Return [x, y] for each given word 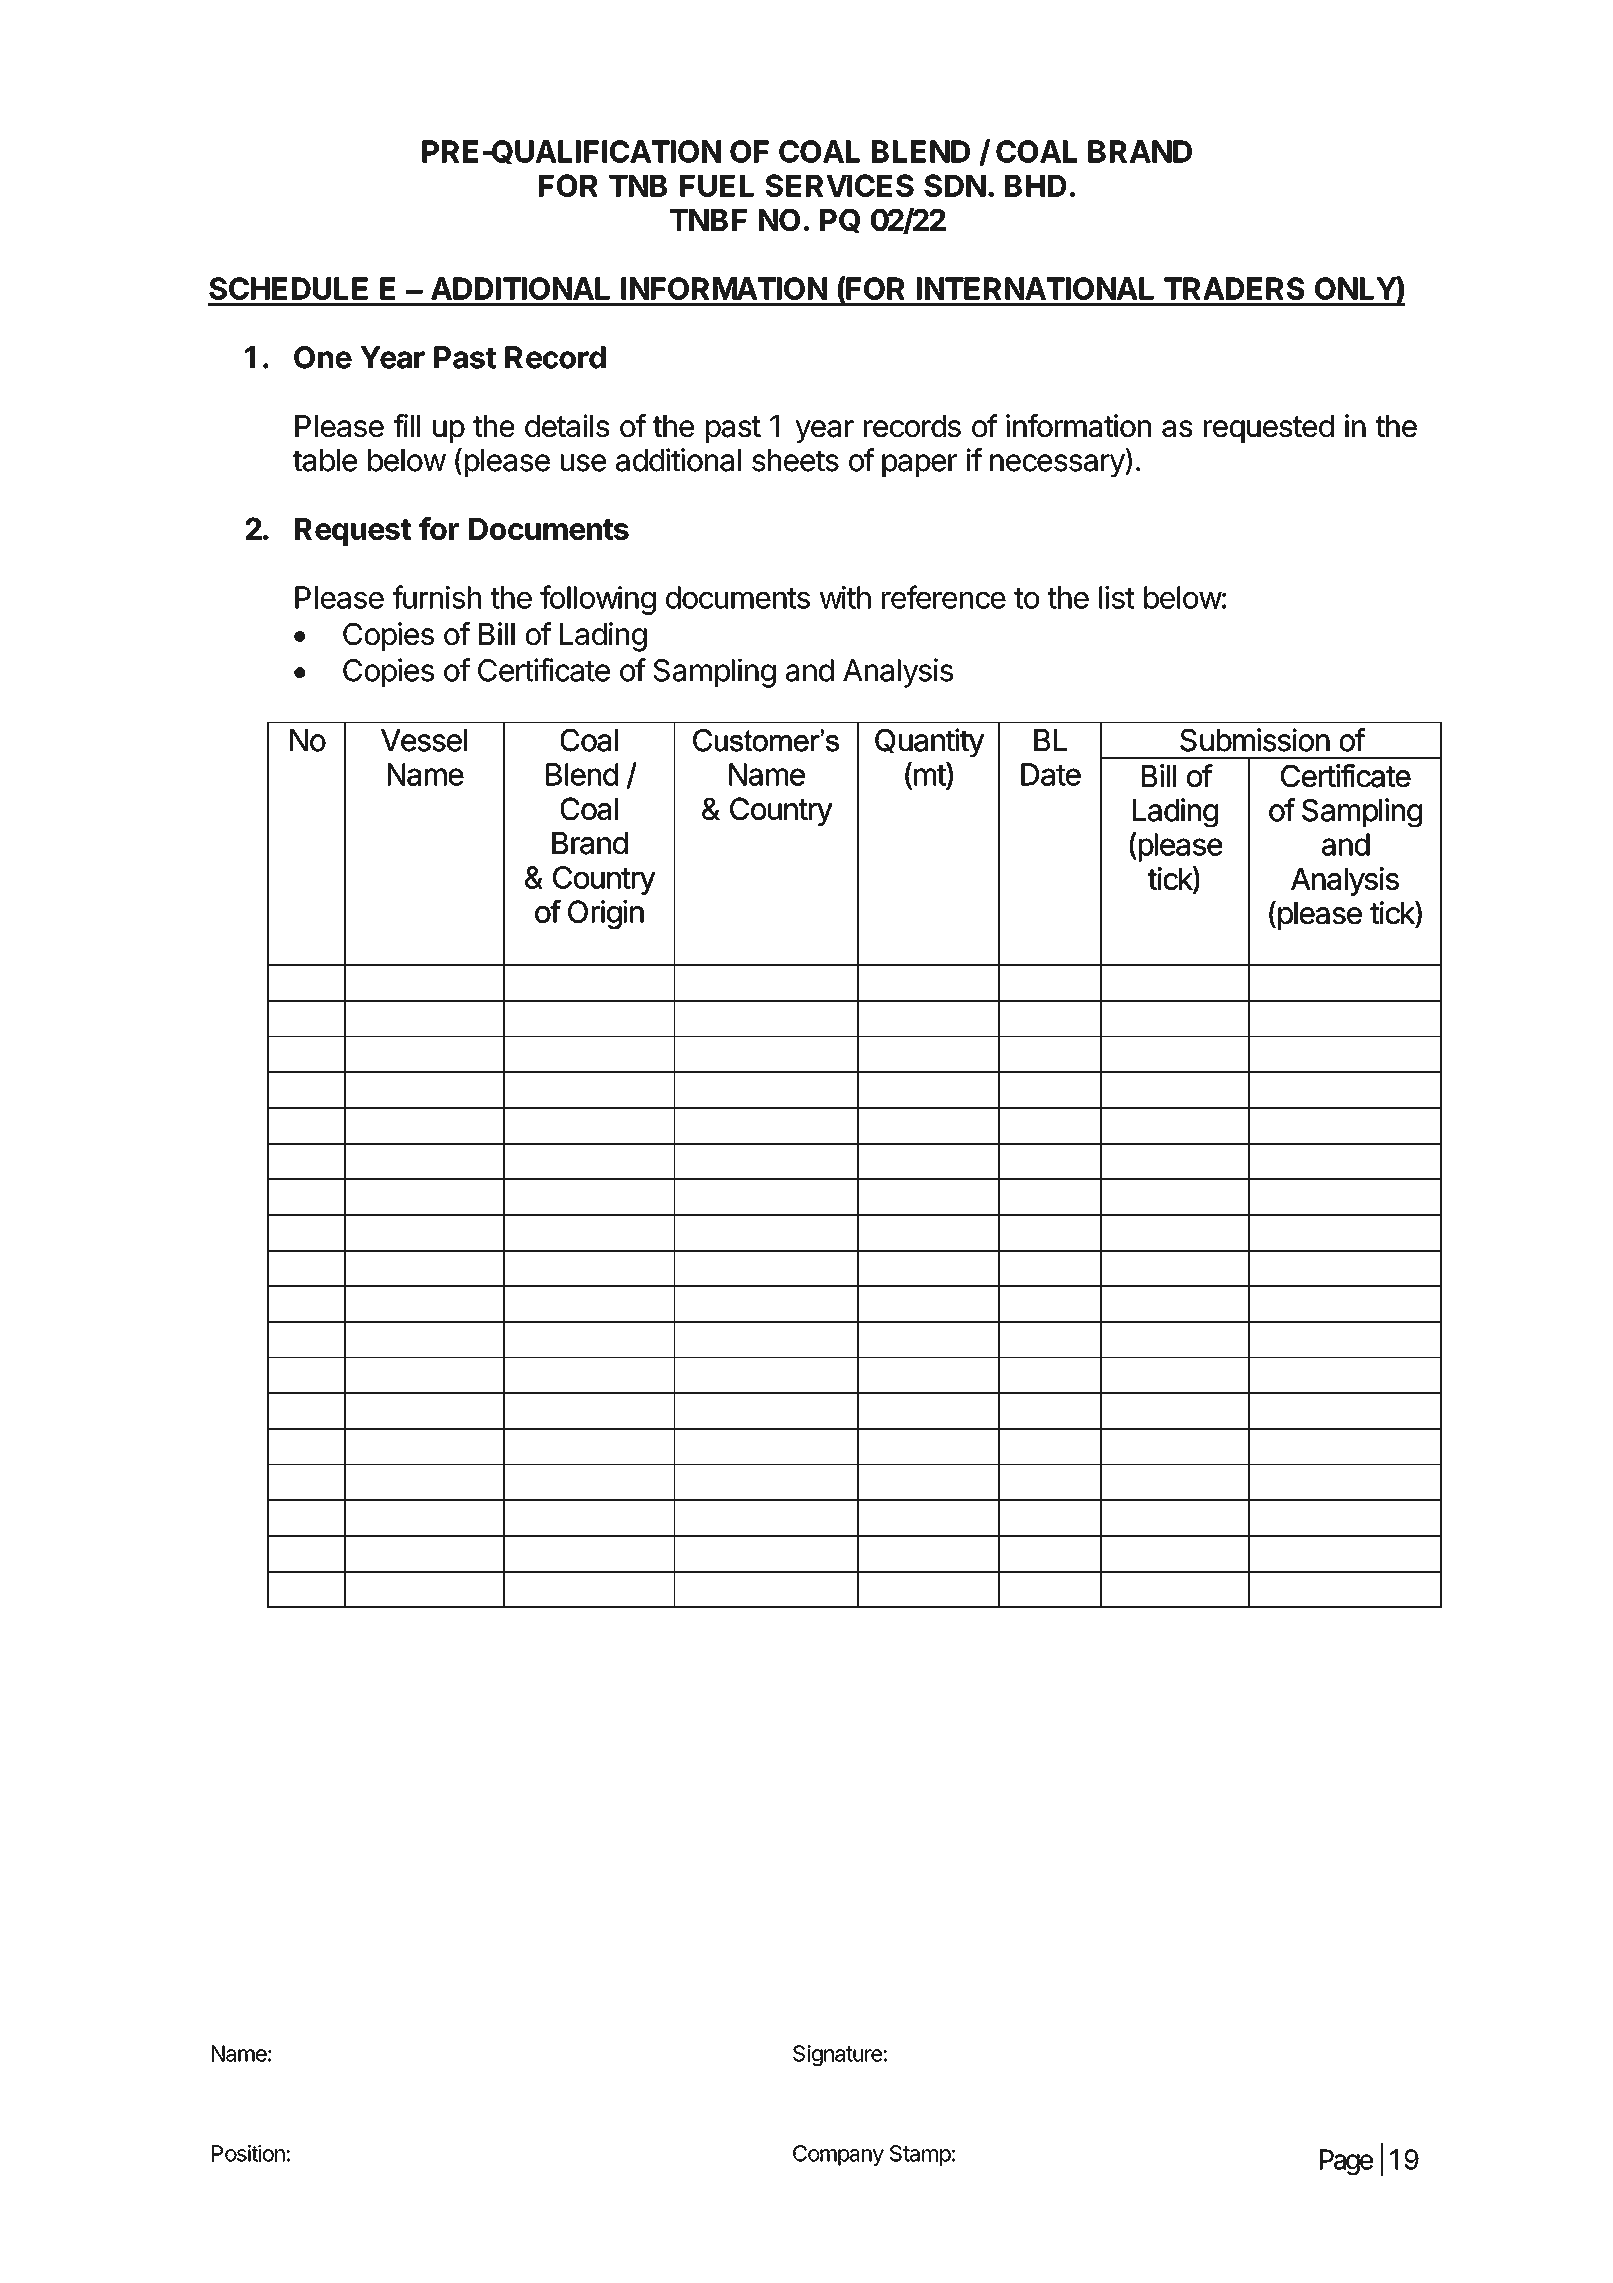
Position [248, 2153]
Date [1051, 774]
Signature [837, 2055]
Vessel [424, 740]
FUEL [717, 186]
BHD [1036, 186]
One [323, 357]
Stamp [920, 2155]
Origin [606, 914]
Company [838, 2155]
